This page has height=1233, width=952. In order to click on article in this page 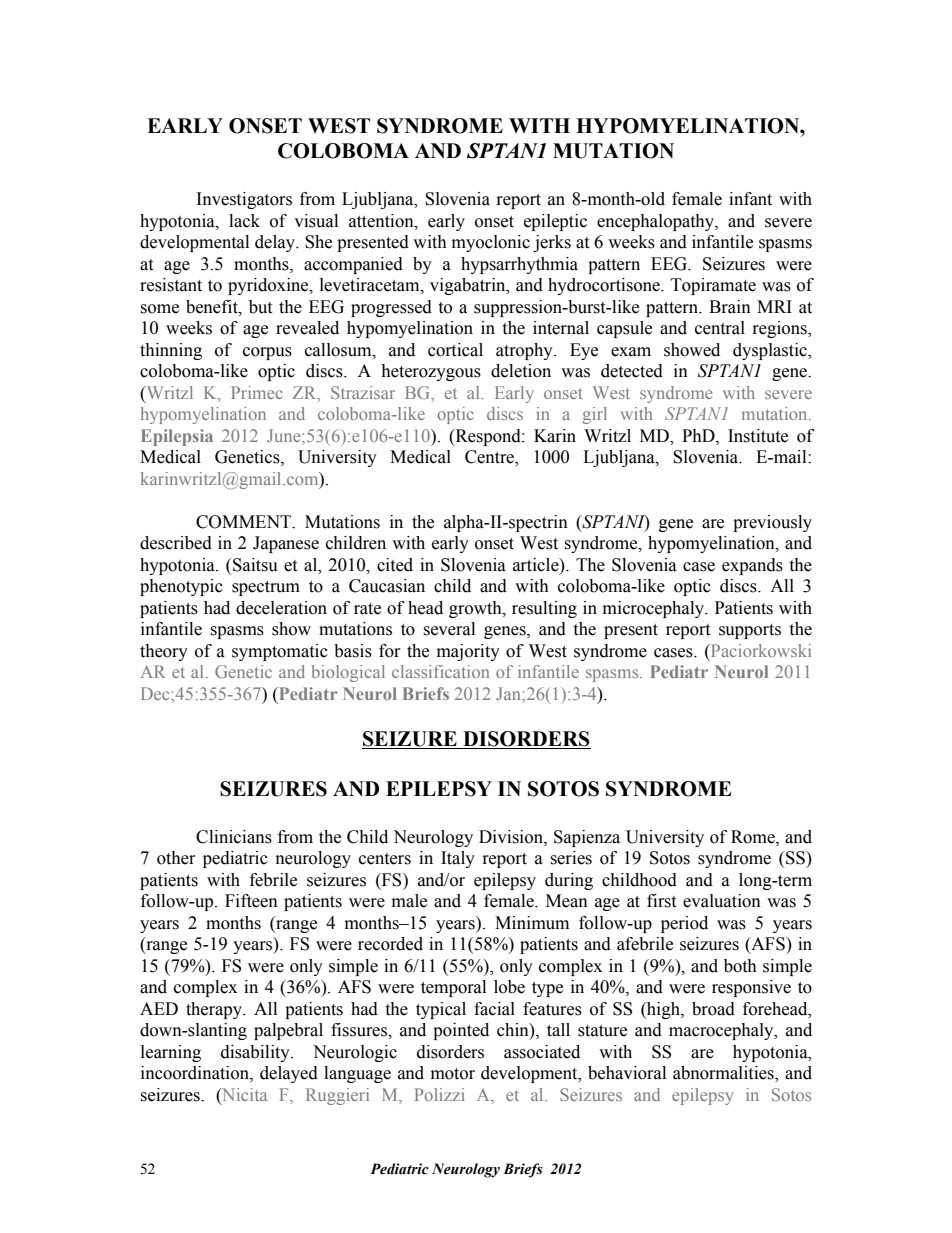, I will do `click(537, 565)`.
